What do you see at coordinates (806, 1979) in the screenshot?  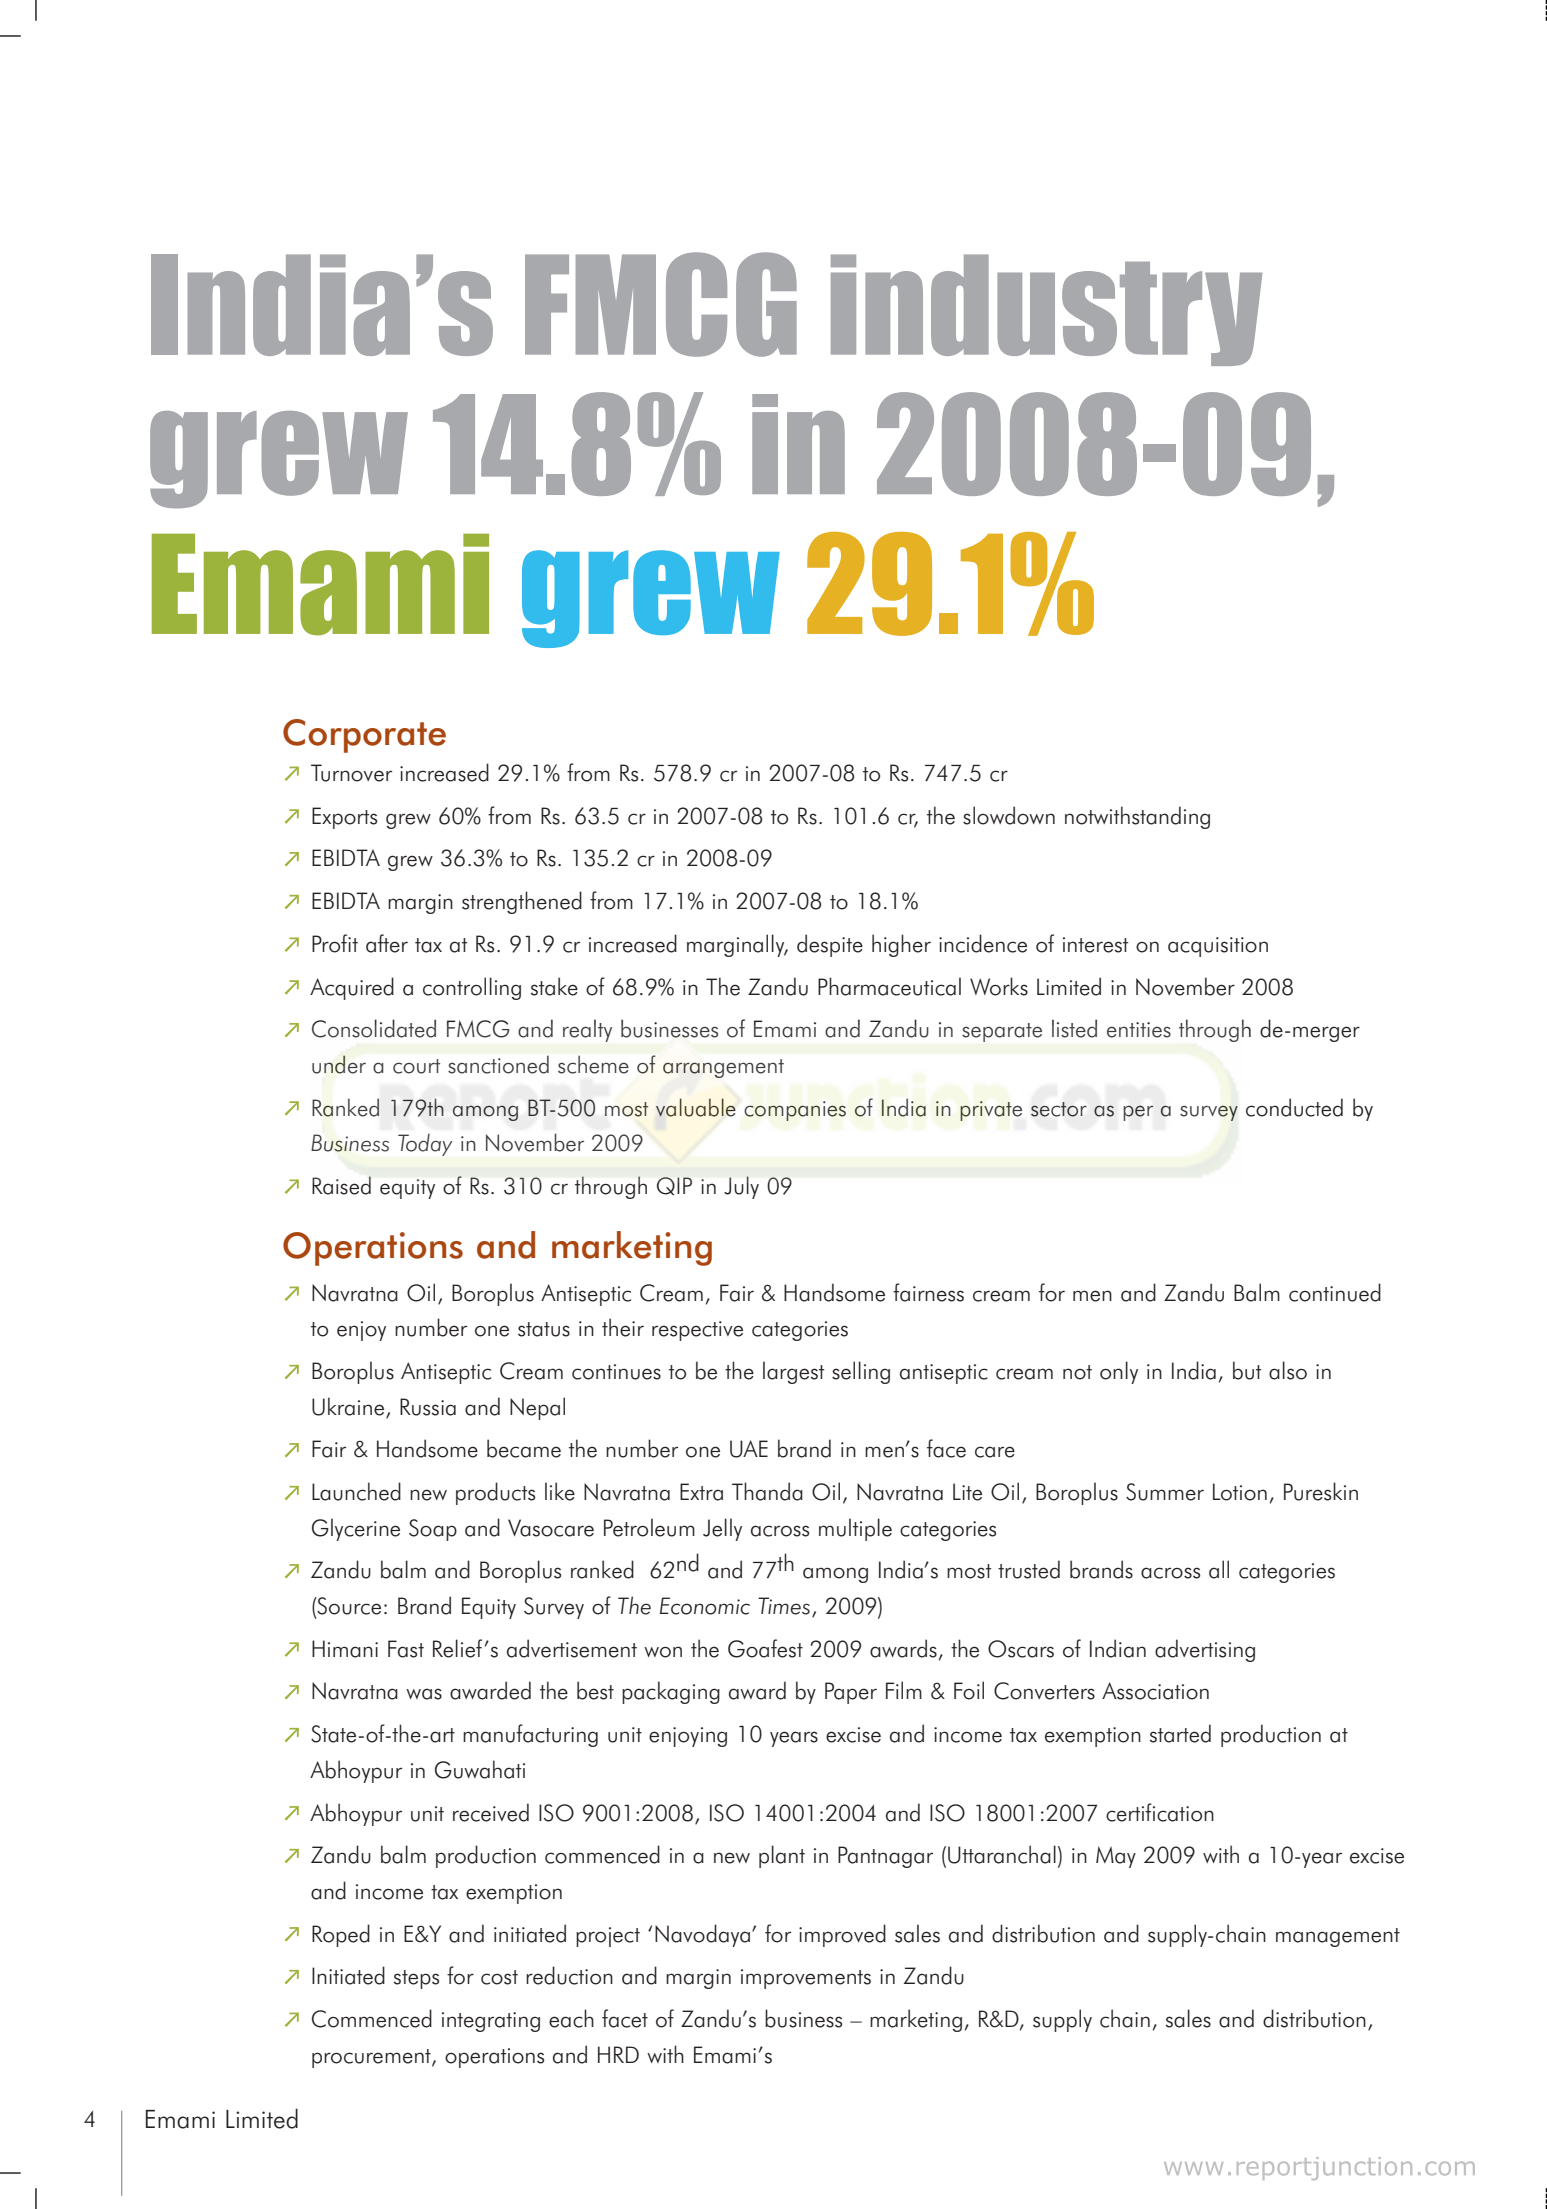 I see `improvements` at bounding box center [806, 1979].
